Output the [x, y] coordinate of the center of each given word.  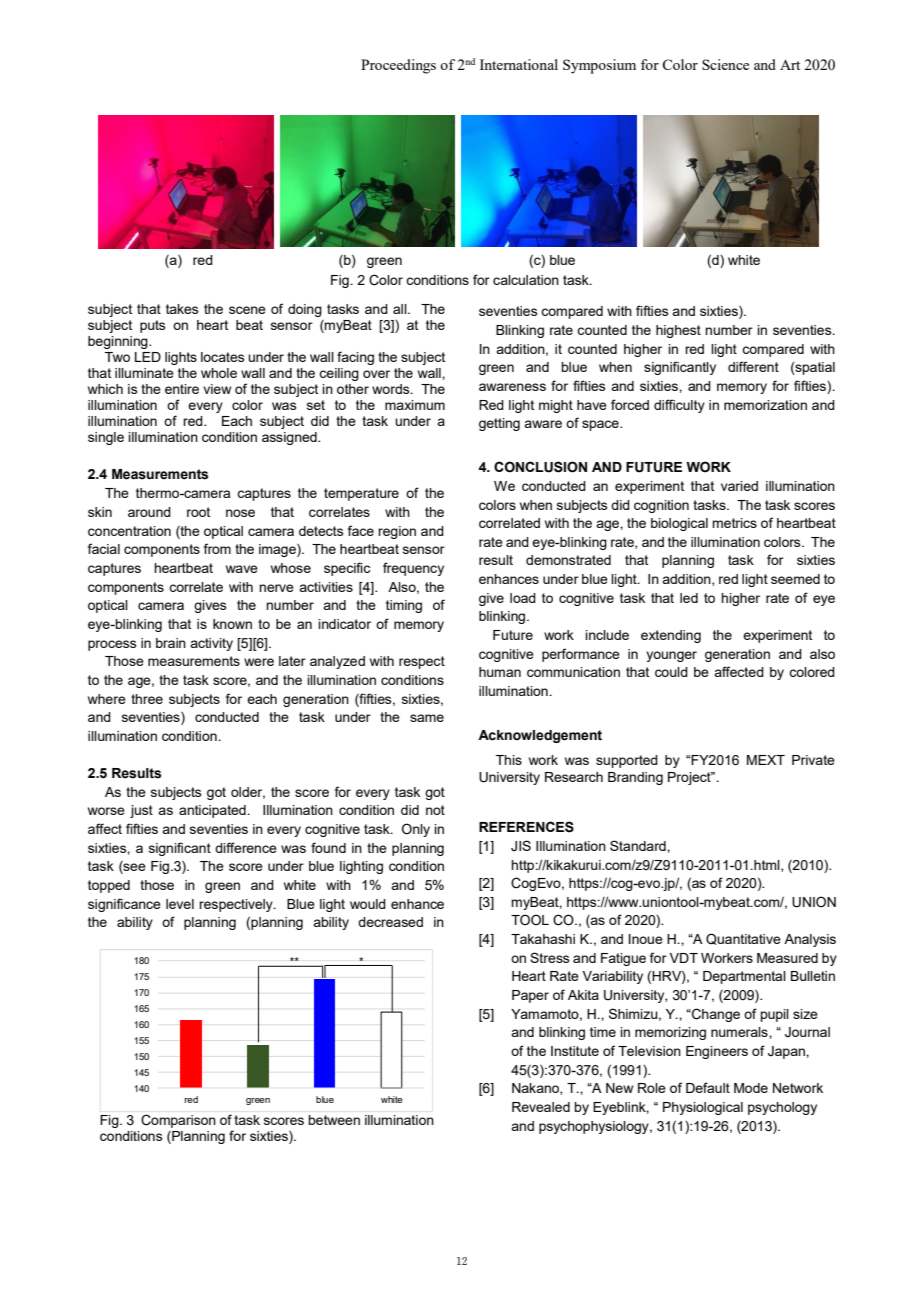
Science [725, 64]
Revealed [541, 1107]
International [519, 64]
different [753, 366]
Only [416, 830]
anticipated [213, 811]
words [392, 389]
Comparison [178, 1121]
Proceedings [398, 66]
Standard [639, 845]
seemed [795, 579]
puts [153, 326]
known [232, 624]
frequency [413, 569]
